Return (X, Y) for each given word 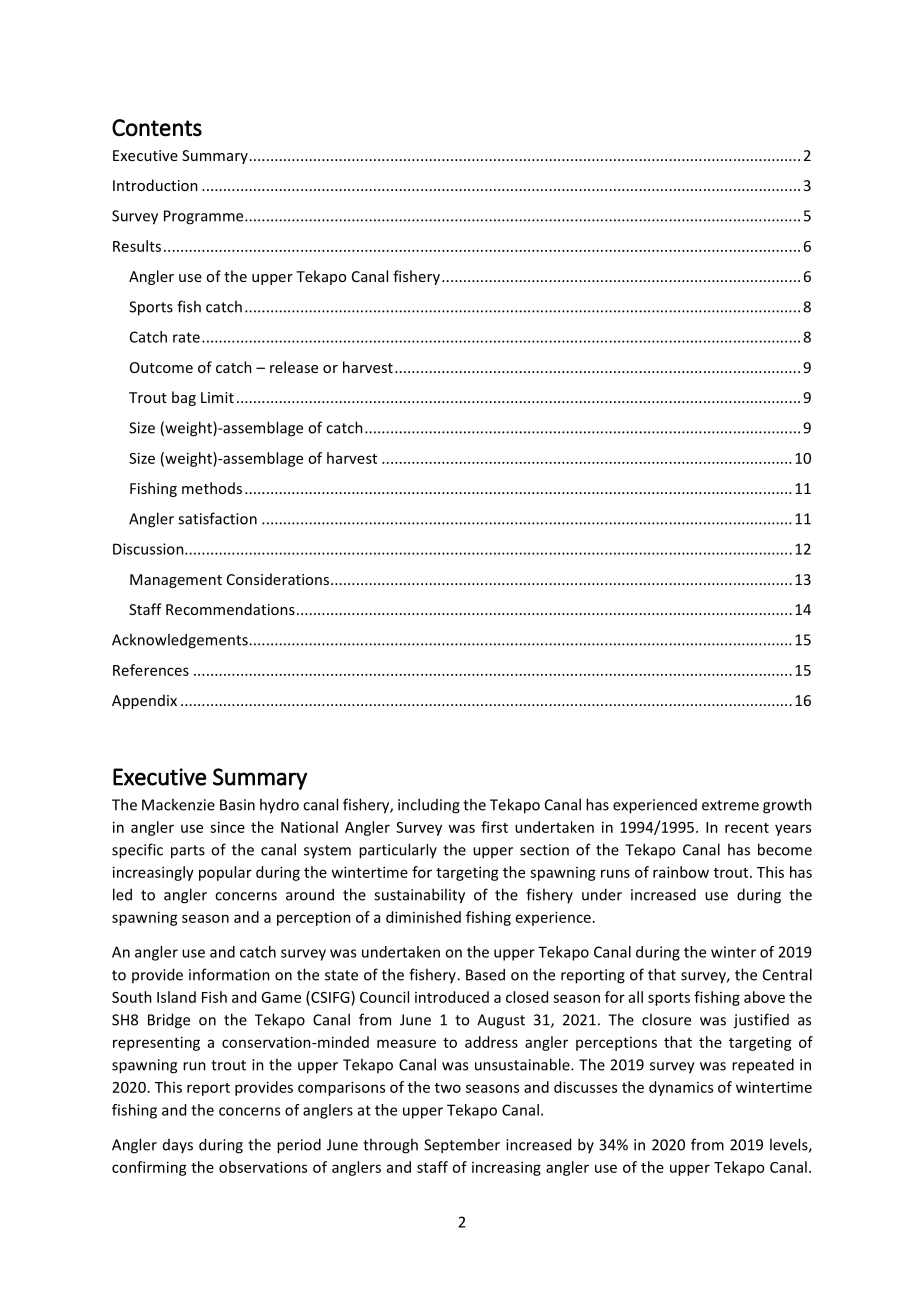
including (429, 806)
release (294, 367)
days (178, 1146)
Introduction (155, 185)
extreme (730, 805)
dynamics (681, 1088)
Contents (157, 128)
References (151, 670)
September (462, 1146)
